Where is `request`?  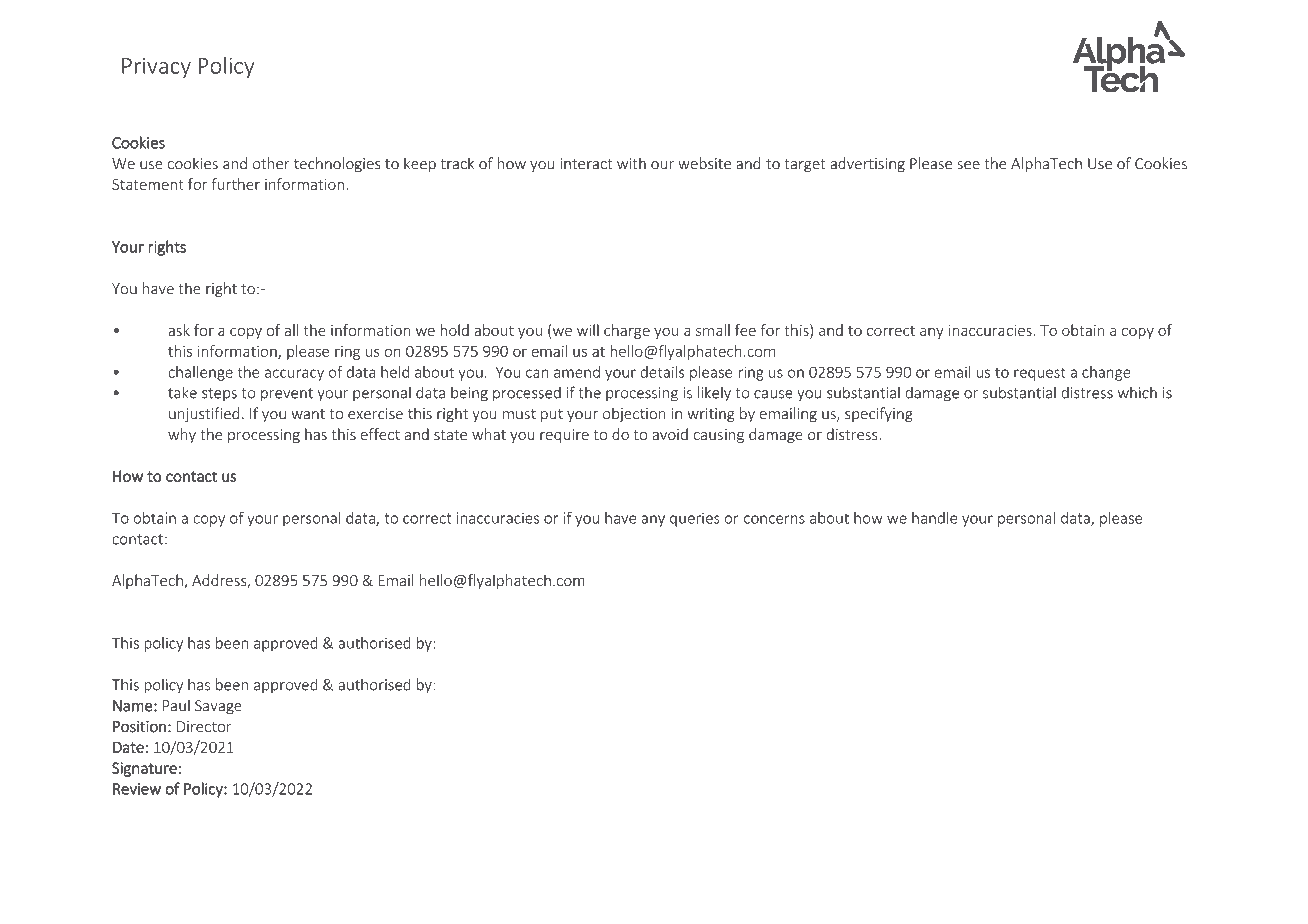
request is located at coordinates (1040, 374).
